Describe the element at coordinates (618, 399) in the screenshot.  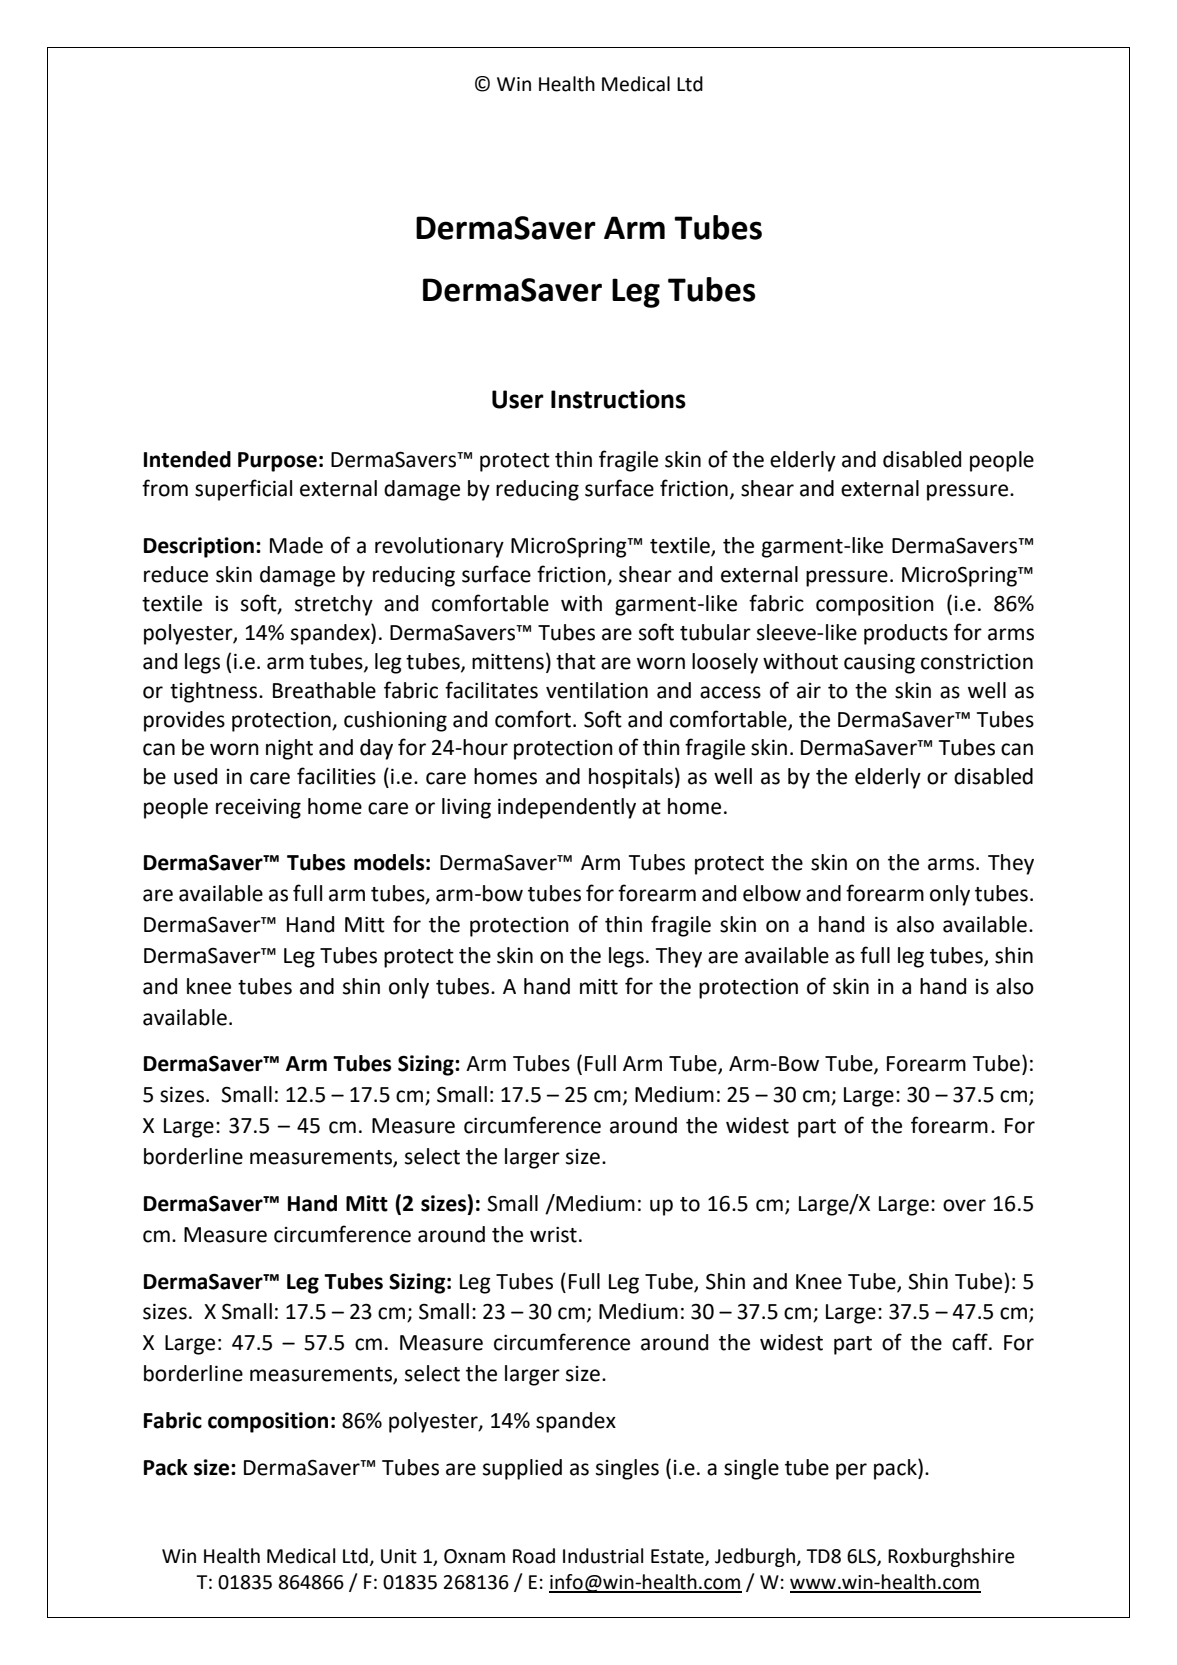
I see `Instructions` at that location.
